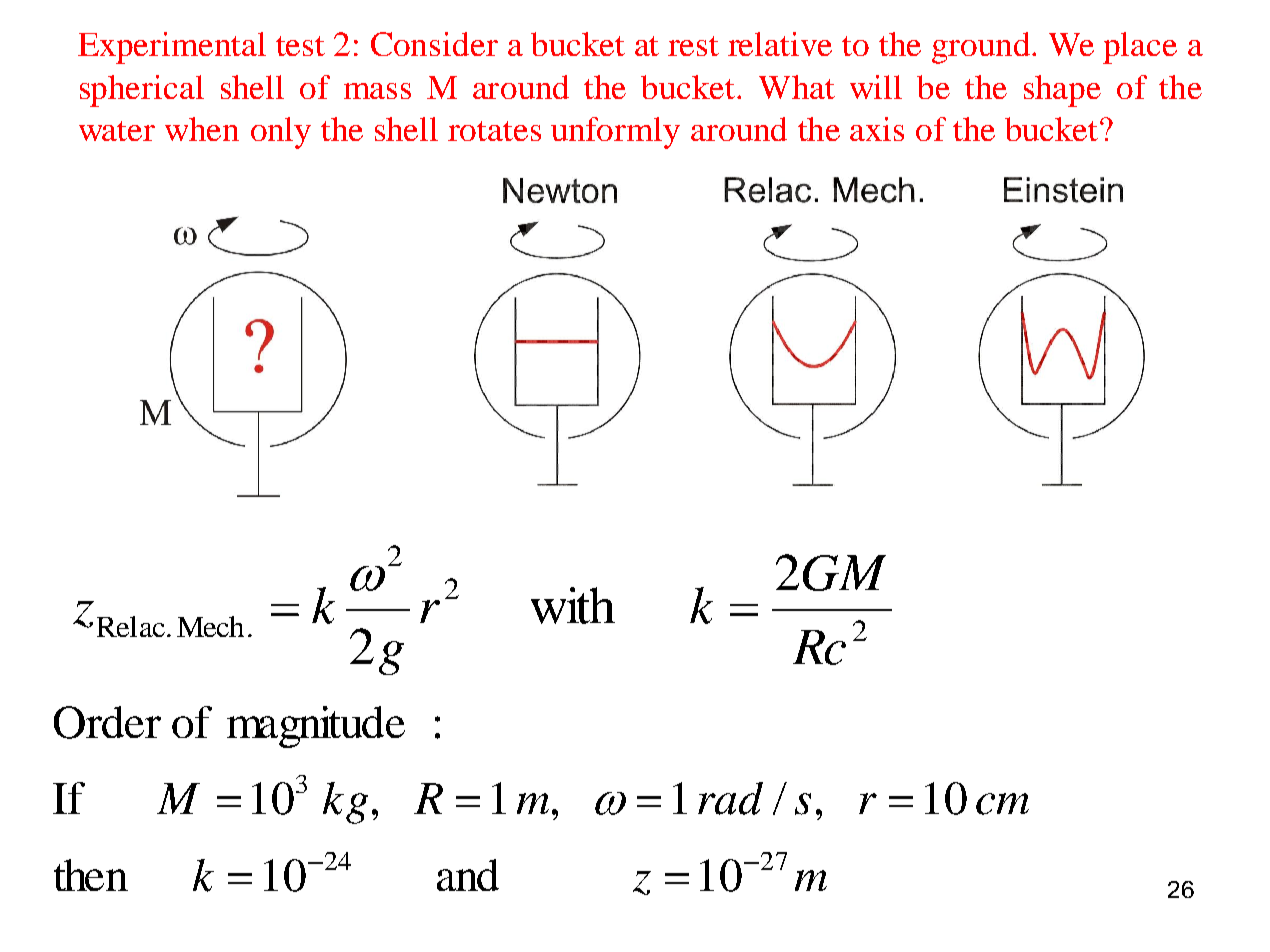 This page has width=1270, height=952. Describe the element at coordinates (877, 129) in the page. I see `axis` at that location.
